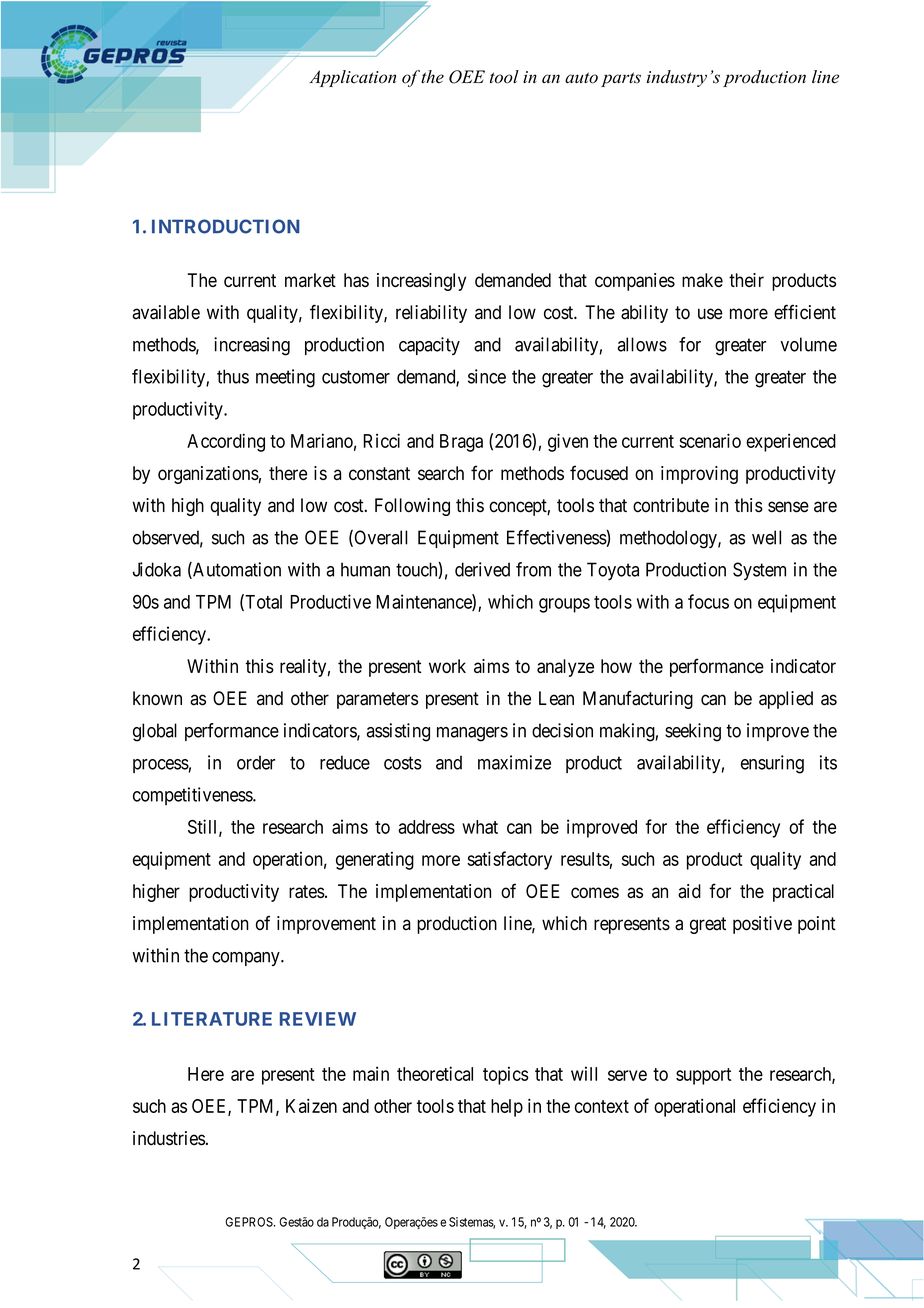  I want to click on thus, so click(233, 376).
